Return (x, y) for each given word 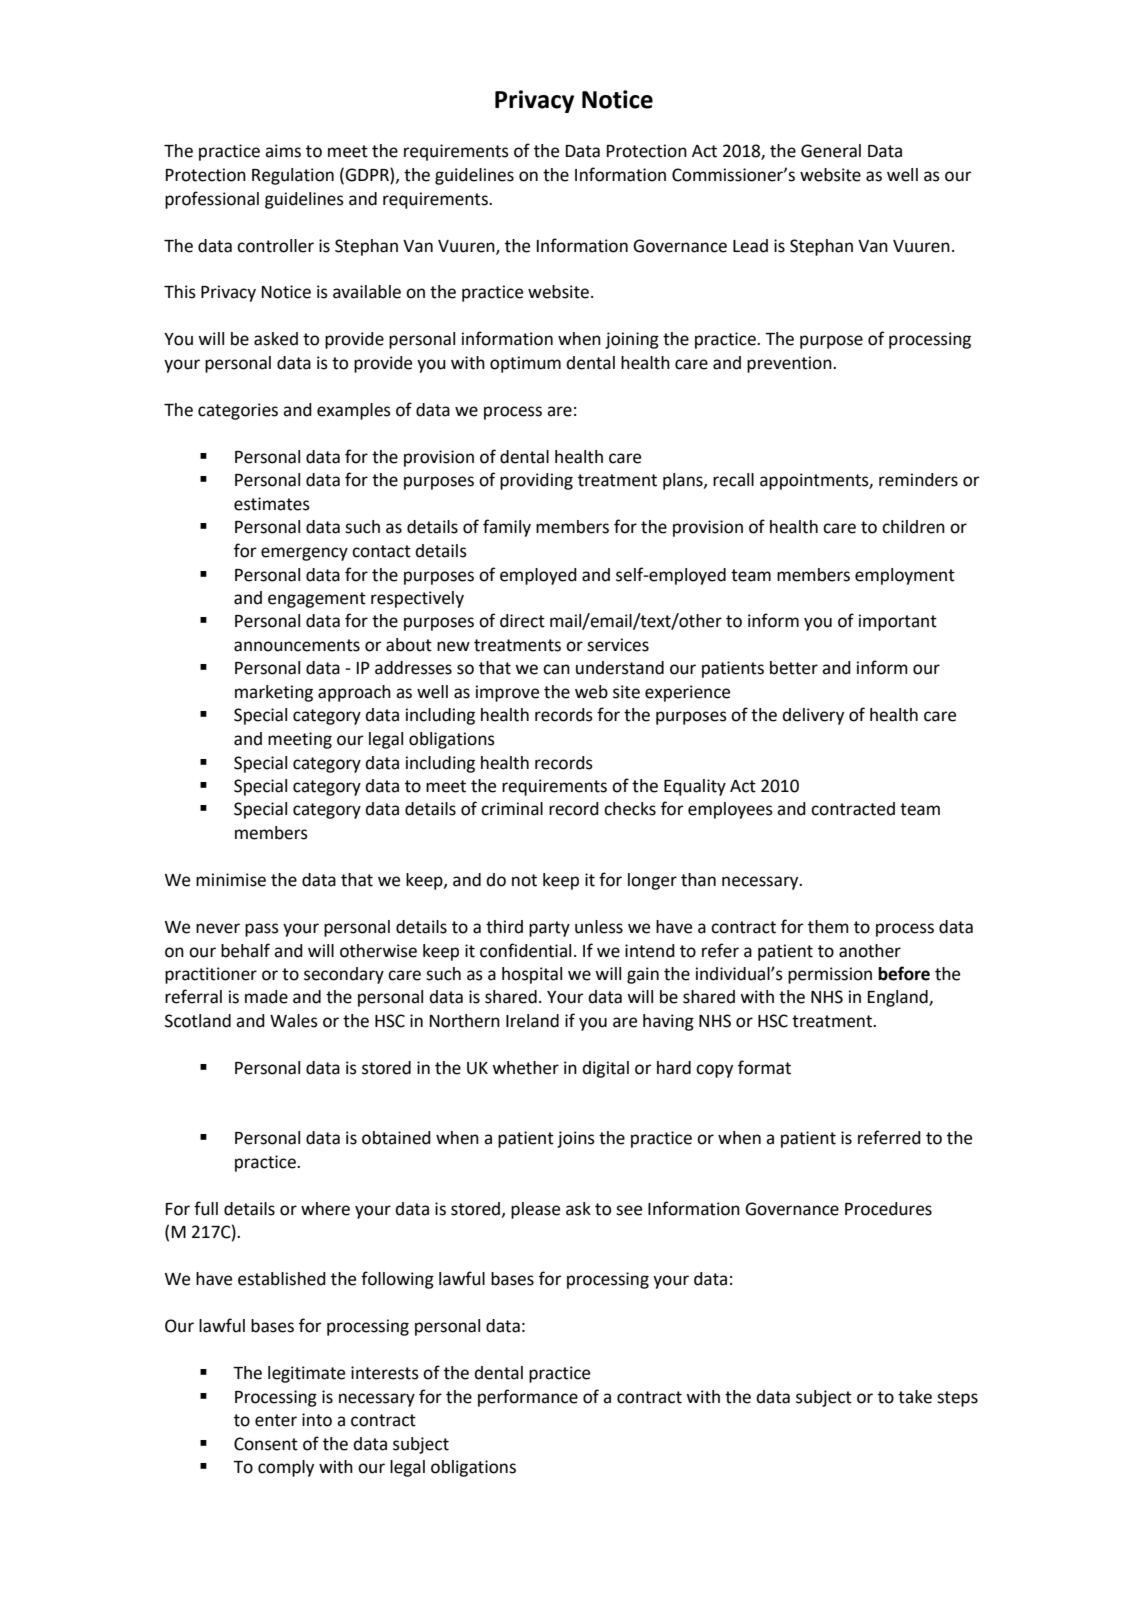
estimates (272, 504)
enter (276, 1420)
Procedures (888, 1209)
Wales (294, 1021)
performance (528, 1398)
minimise (231, 880)
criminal (512, 809)
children (913, 527)
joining (632, 340)
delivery (813, 716)
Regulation (293, 176)
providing (536, 481)
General (831, 151)
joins (576, 1139)
